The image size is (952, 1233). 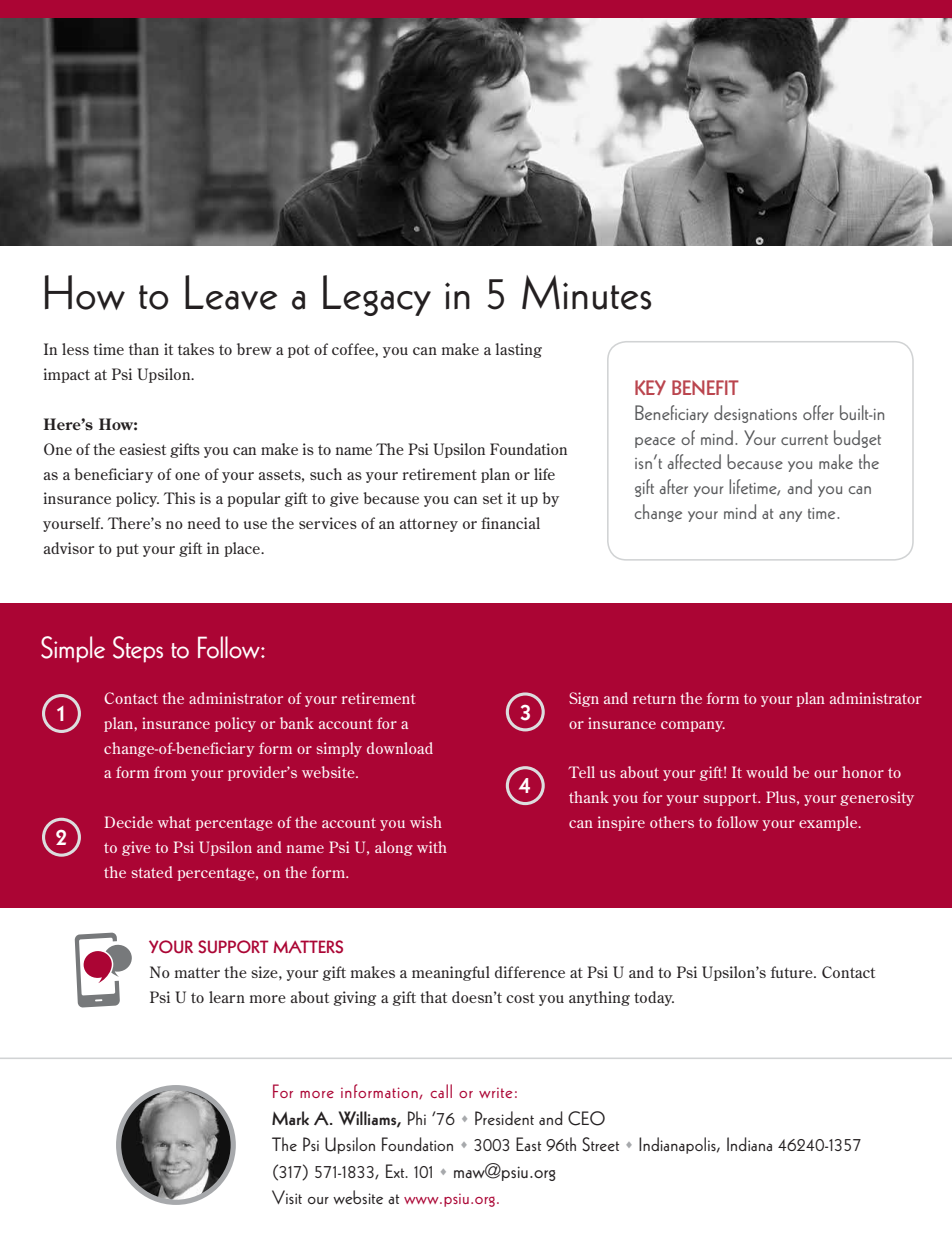 What do you see at coordinates (429, 525) in the screenshot?
I see `attorney` at bounding box center [429, 525].
